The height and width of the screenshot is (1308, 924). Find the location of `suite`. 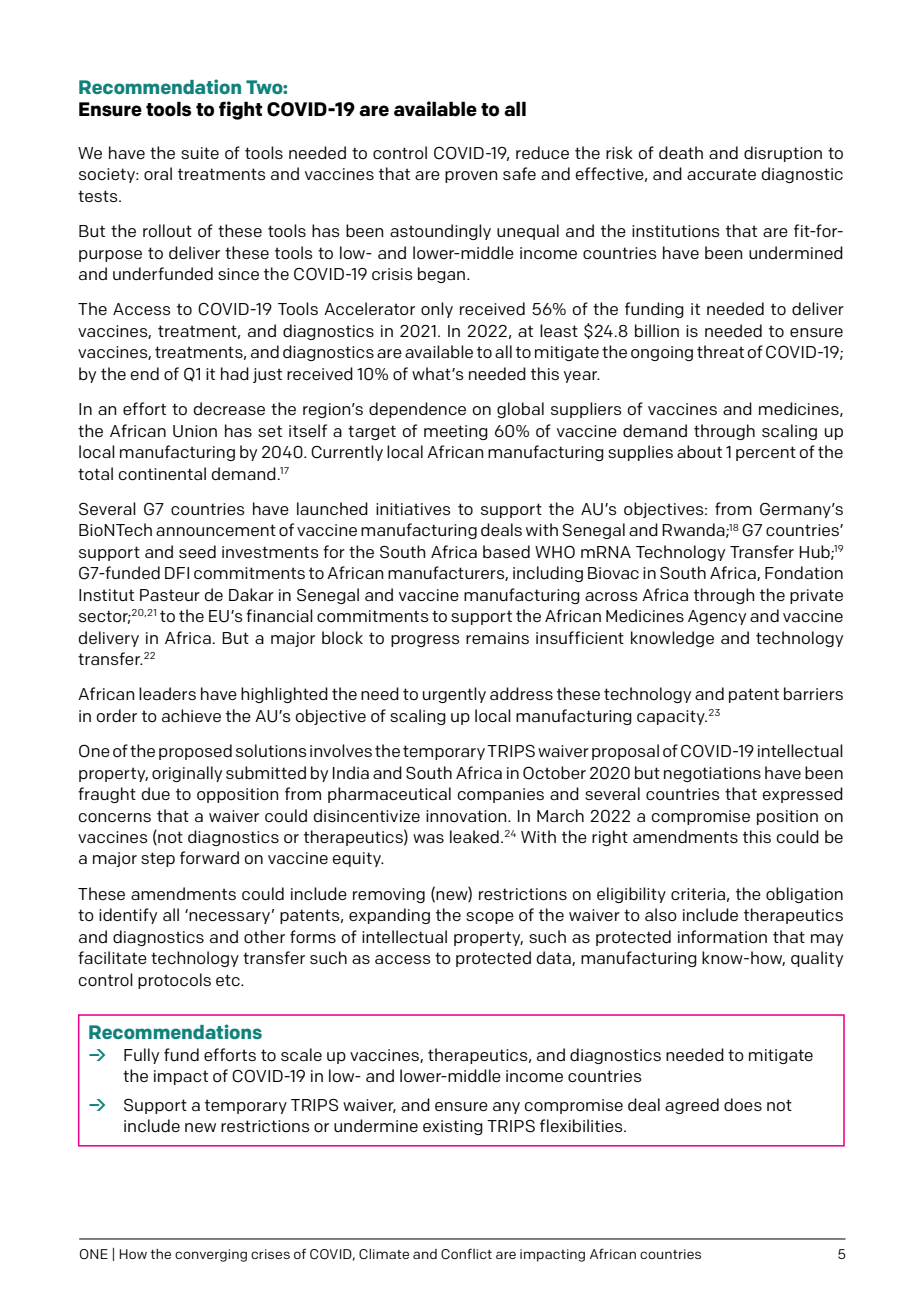

suite is located at coordinates (200, 153).
